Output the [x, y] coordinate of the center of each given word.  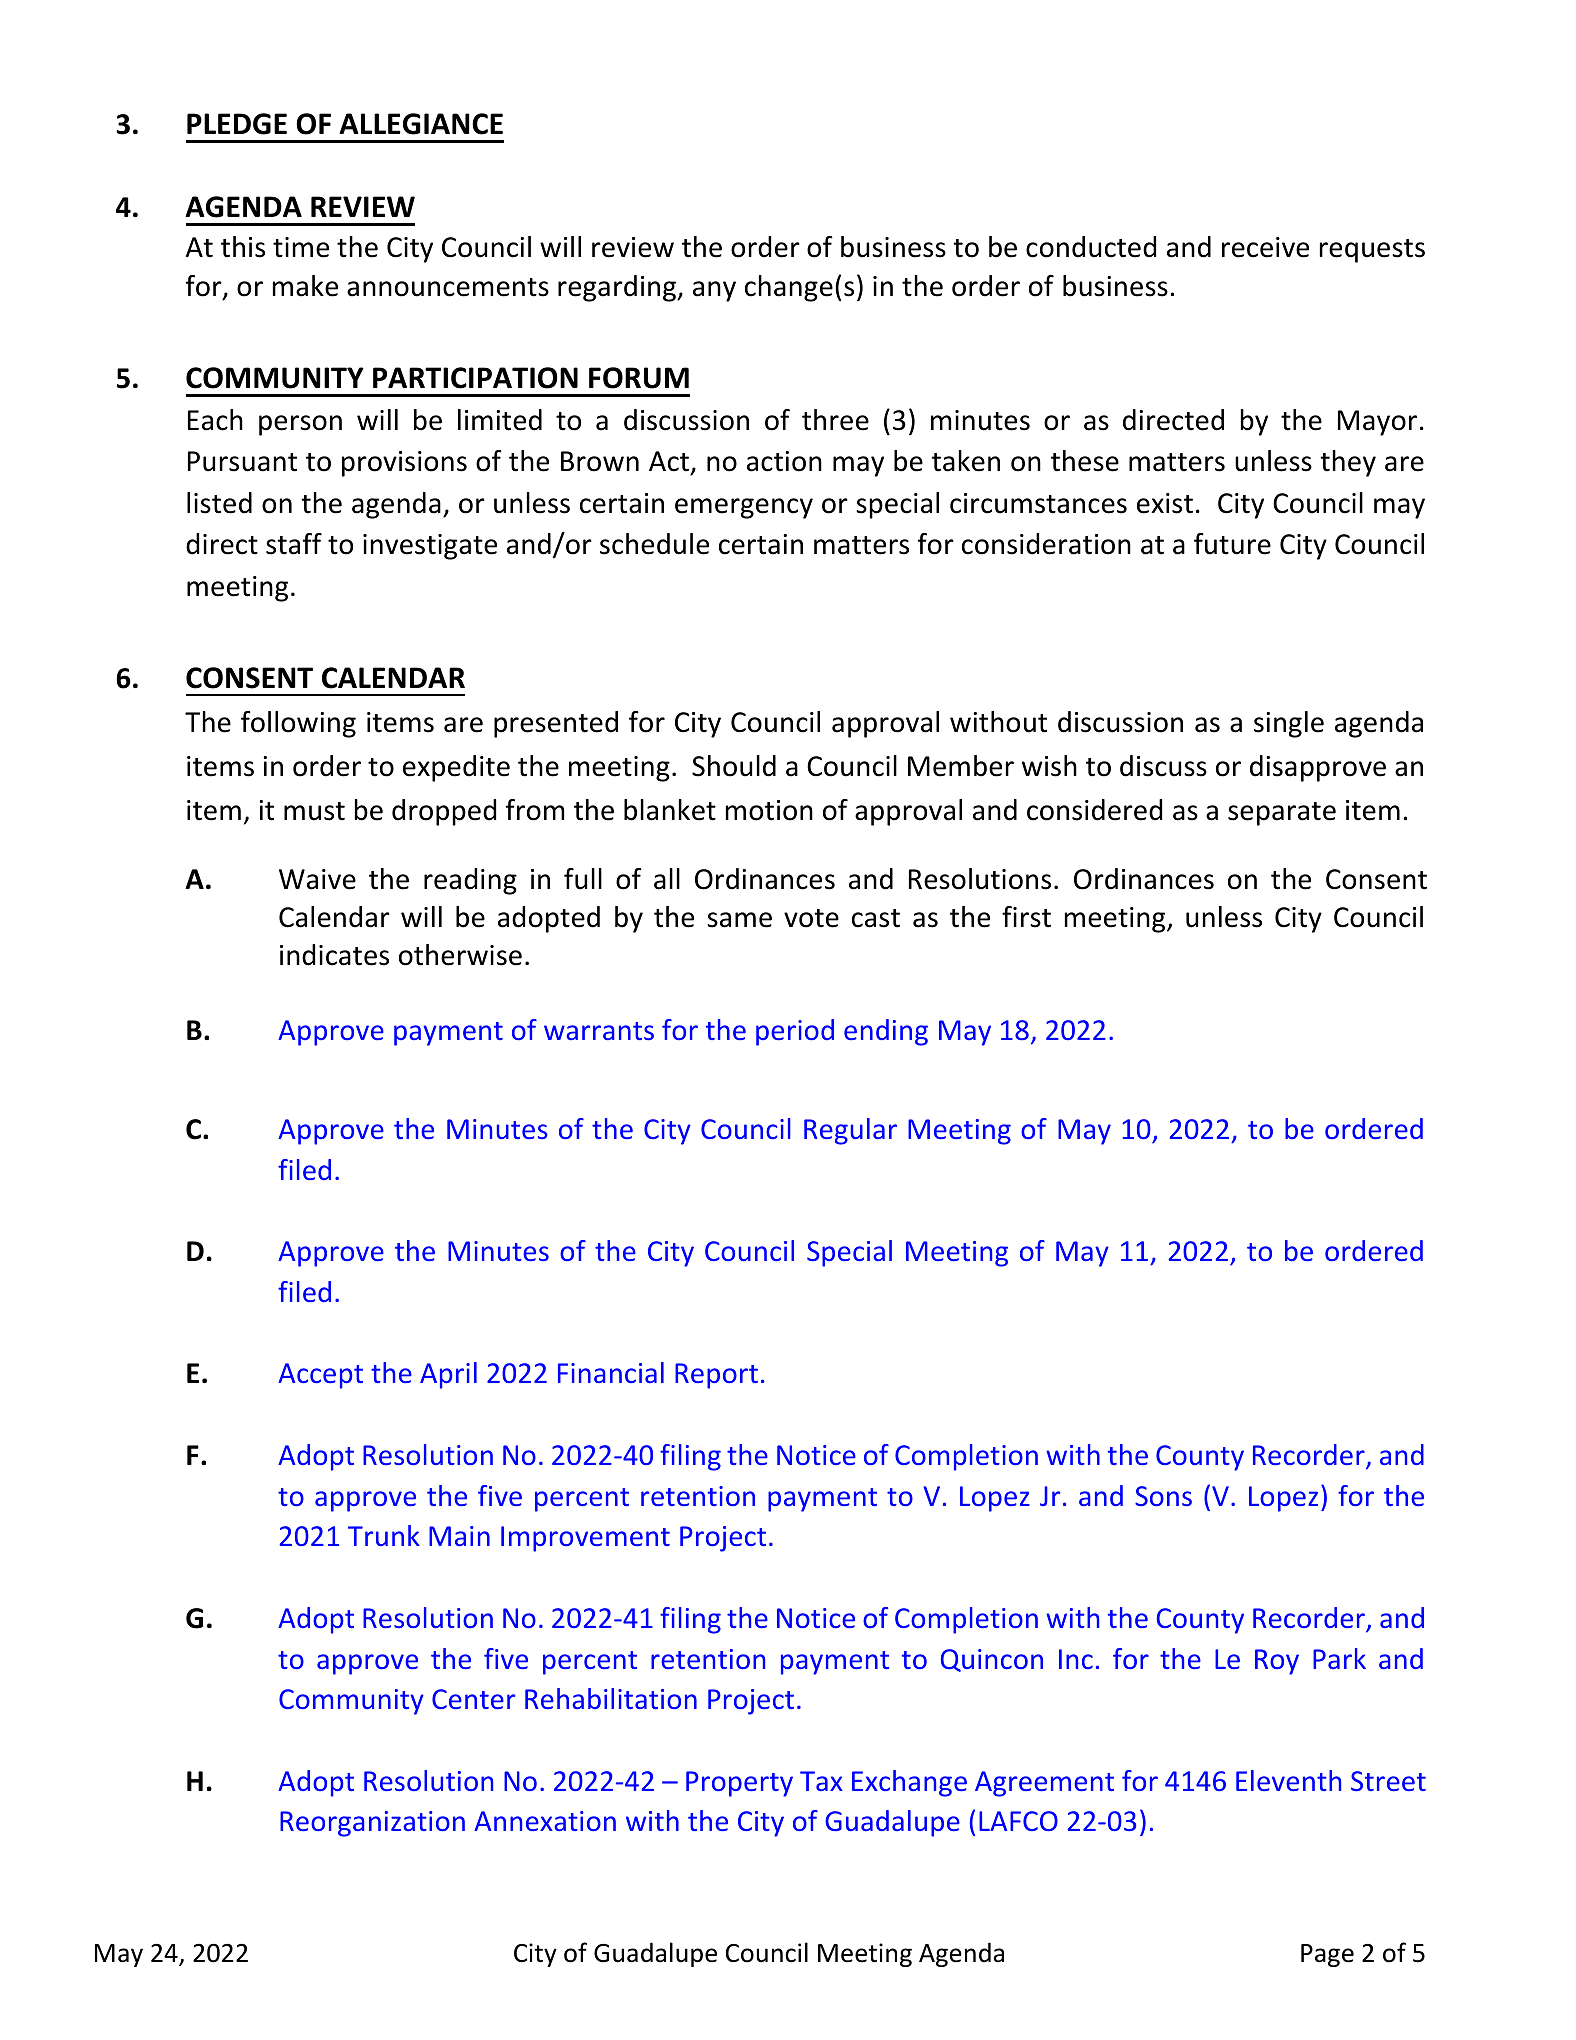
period [795, 1032]
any [714, 291]
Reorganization [372, 1824]
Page [1327, 1955]
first [1026, 917]
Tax [821, 1781]
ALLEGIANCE [421, 124]
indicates [334, 955]
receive [1265, 247]
